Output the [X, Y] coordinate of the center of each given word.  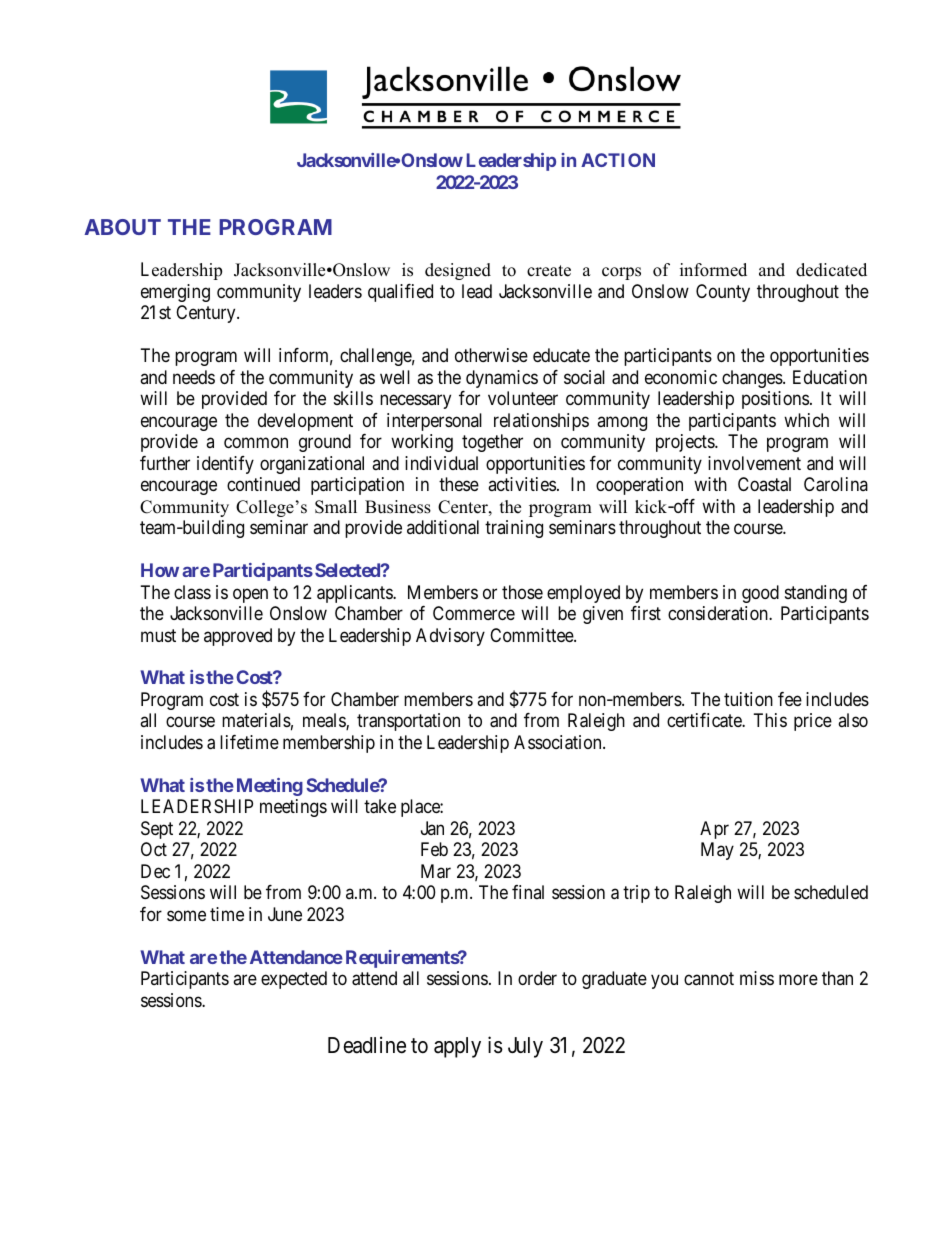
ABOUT [122, 227]
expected [294, 980]
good [760, 594]
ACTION [618, 160]
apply [457, 1047]
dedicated [831, 270]
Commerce [474, 613]
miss [757, 978]
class [192, 592]
